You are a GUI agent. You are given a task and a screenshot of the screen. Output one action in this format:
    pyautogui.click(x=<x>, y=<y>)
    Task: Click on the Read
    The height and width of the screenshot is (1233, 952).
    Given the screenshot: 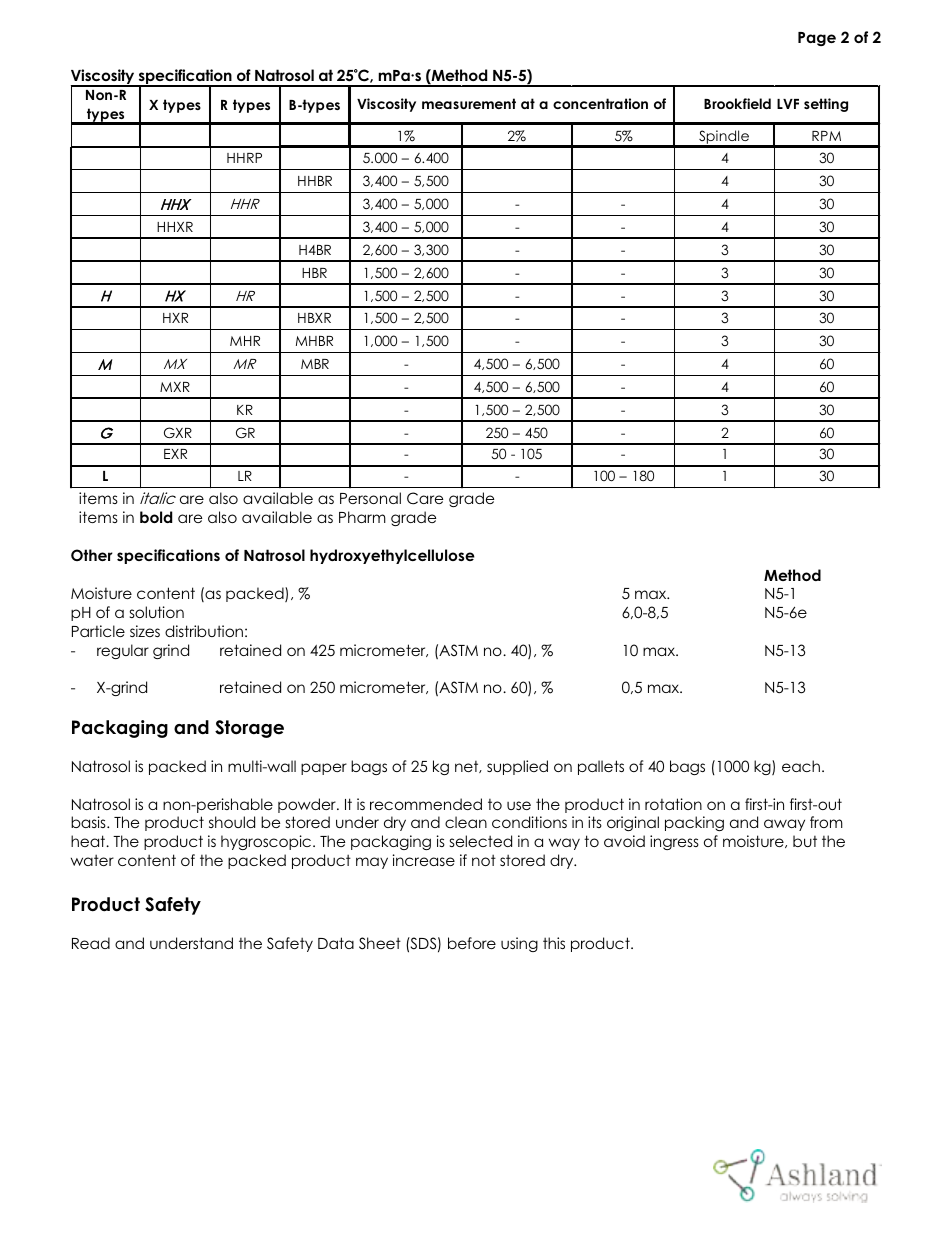 What is the action you would take?
    pyautogui.click(x=91, y=943)
